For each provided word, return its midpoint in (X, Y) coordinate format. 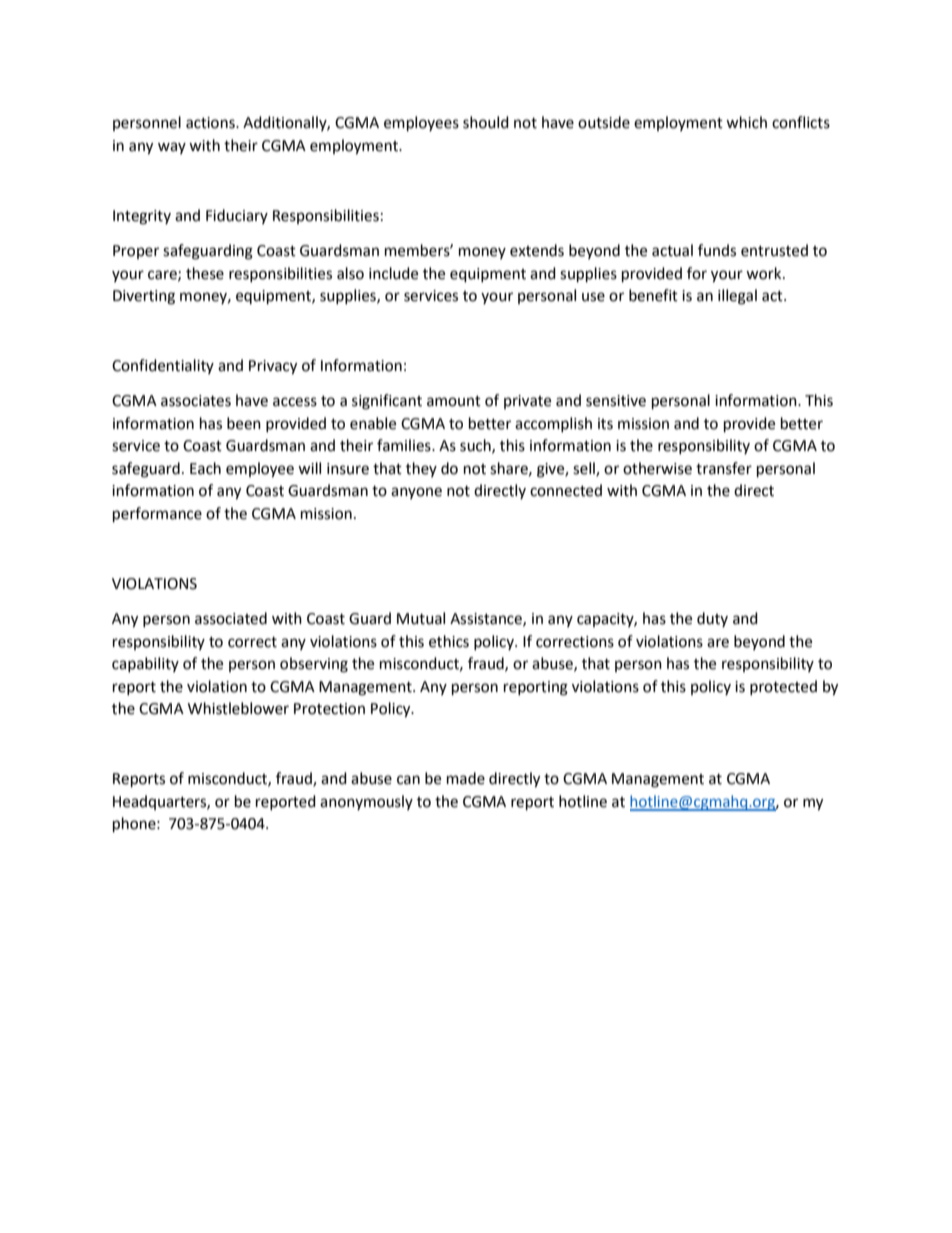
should (486, 122)
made (466, 778)
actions (211, 123)
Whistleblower (238, 708)
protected (783, 687)
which (746, 122)
